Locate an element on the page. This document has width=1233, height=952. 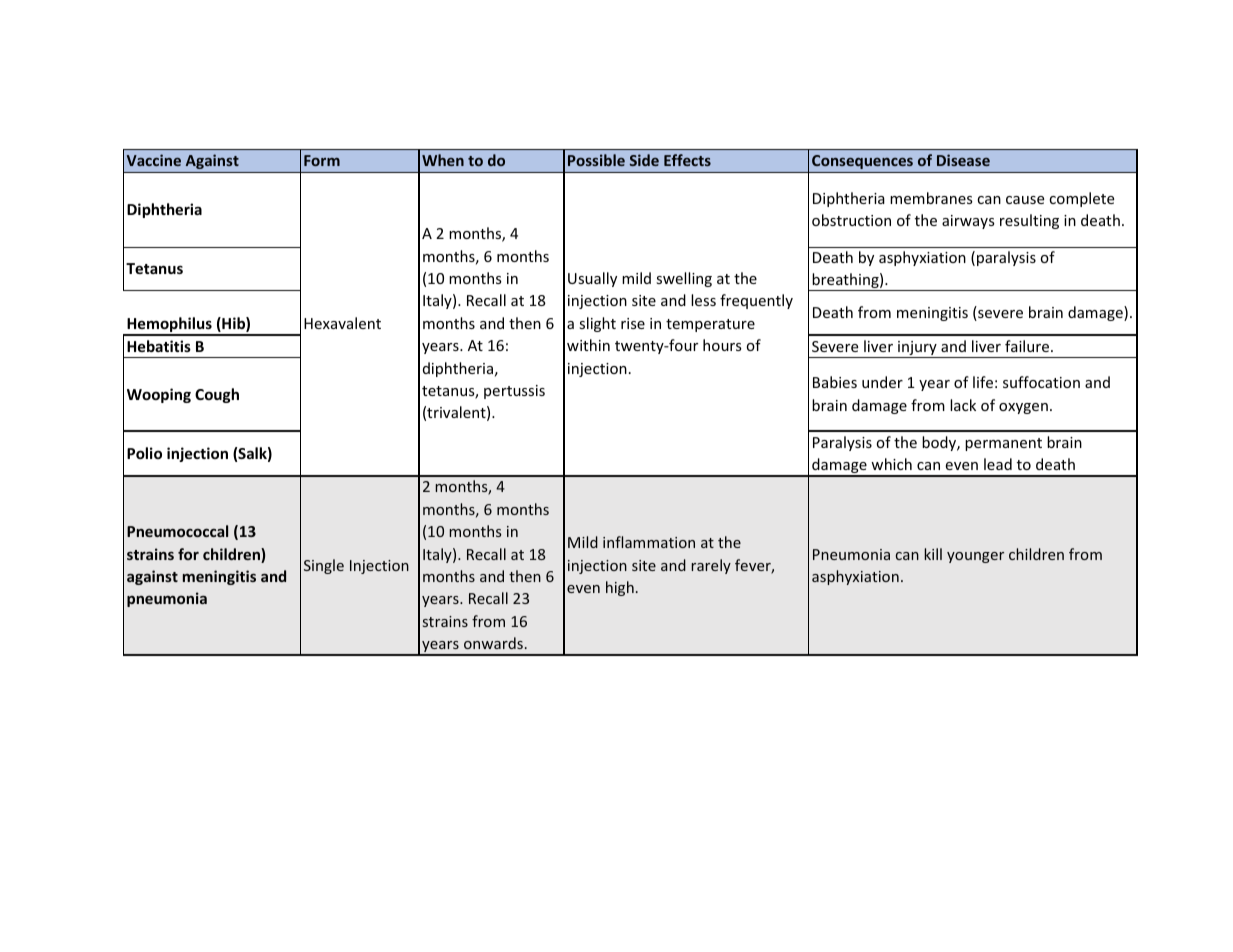
inflammation is located at coordinates (649, 542).
